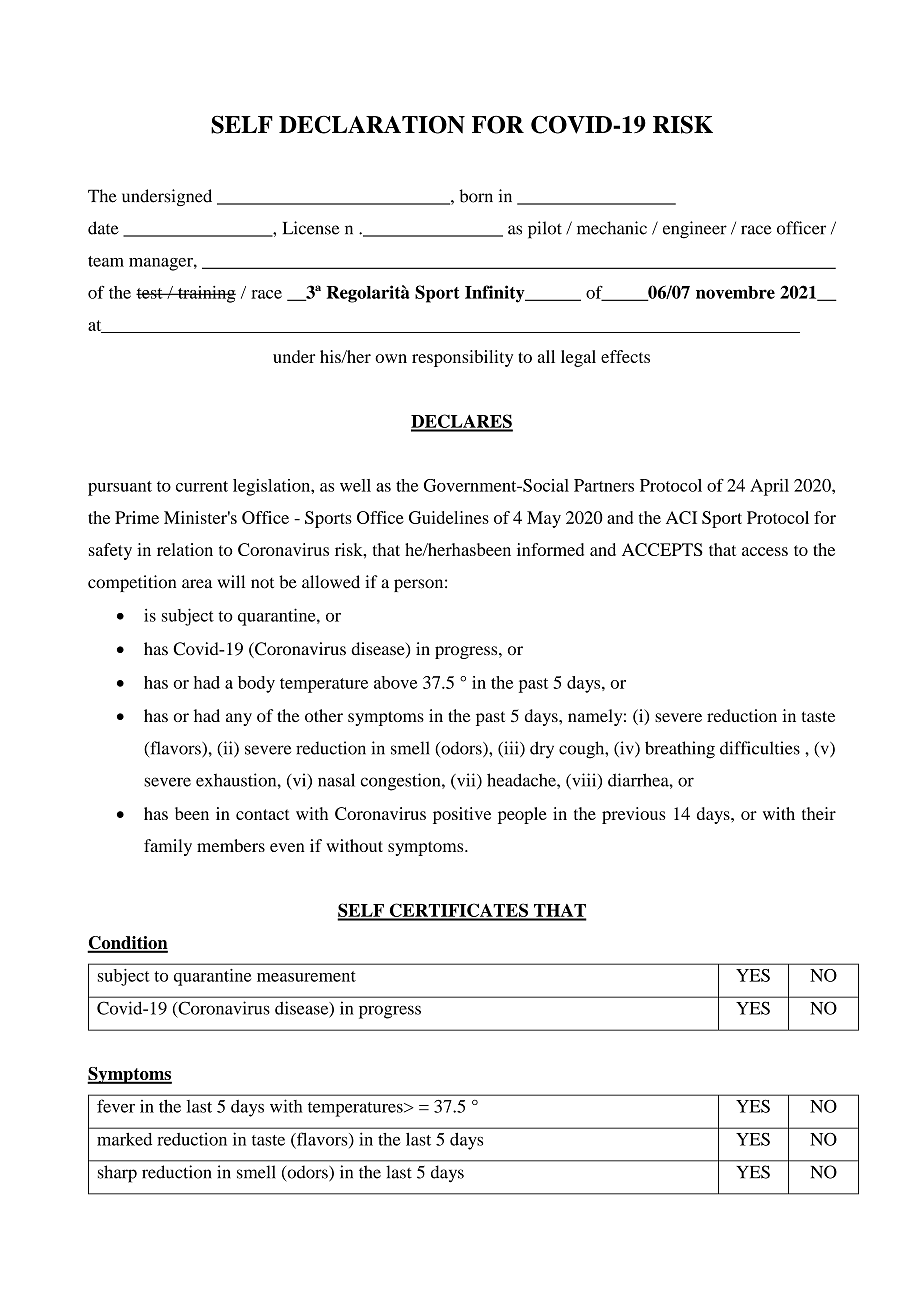 Image resolution: width=924 pixels, height=1308 pixels. What do you see at coordinates (769, 487) in the screenshot?
I see `April` at bounding box center [769, 487].
